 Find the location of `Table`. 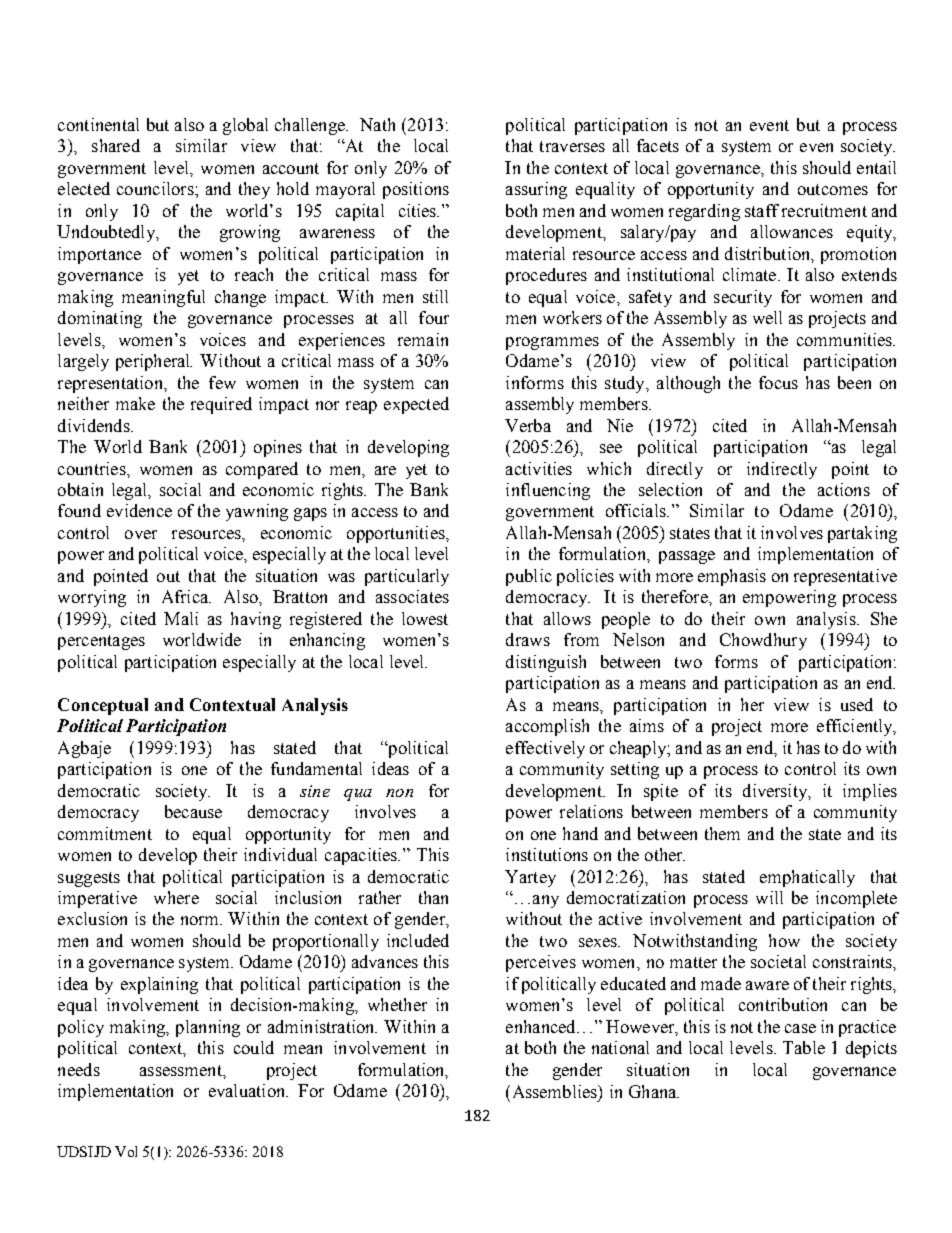

Table is located at coordinates (804, 1047).
